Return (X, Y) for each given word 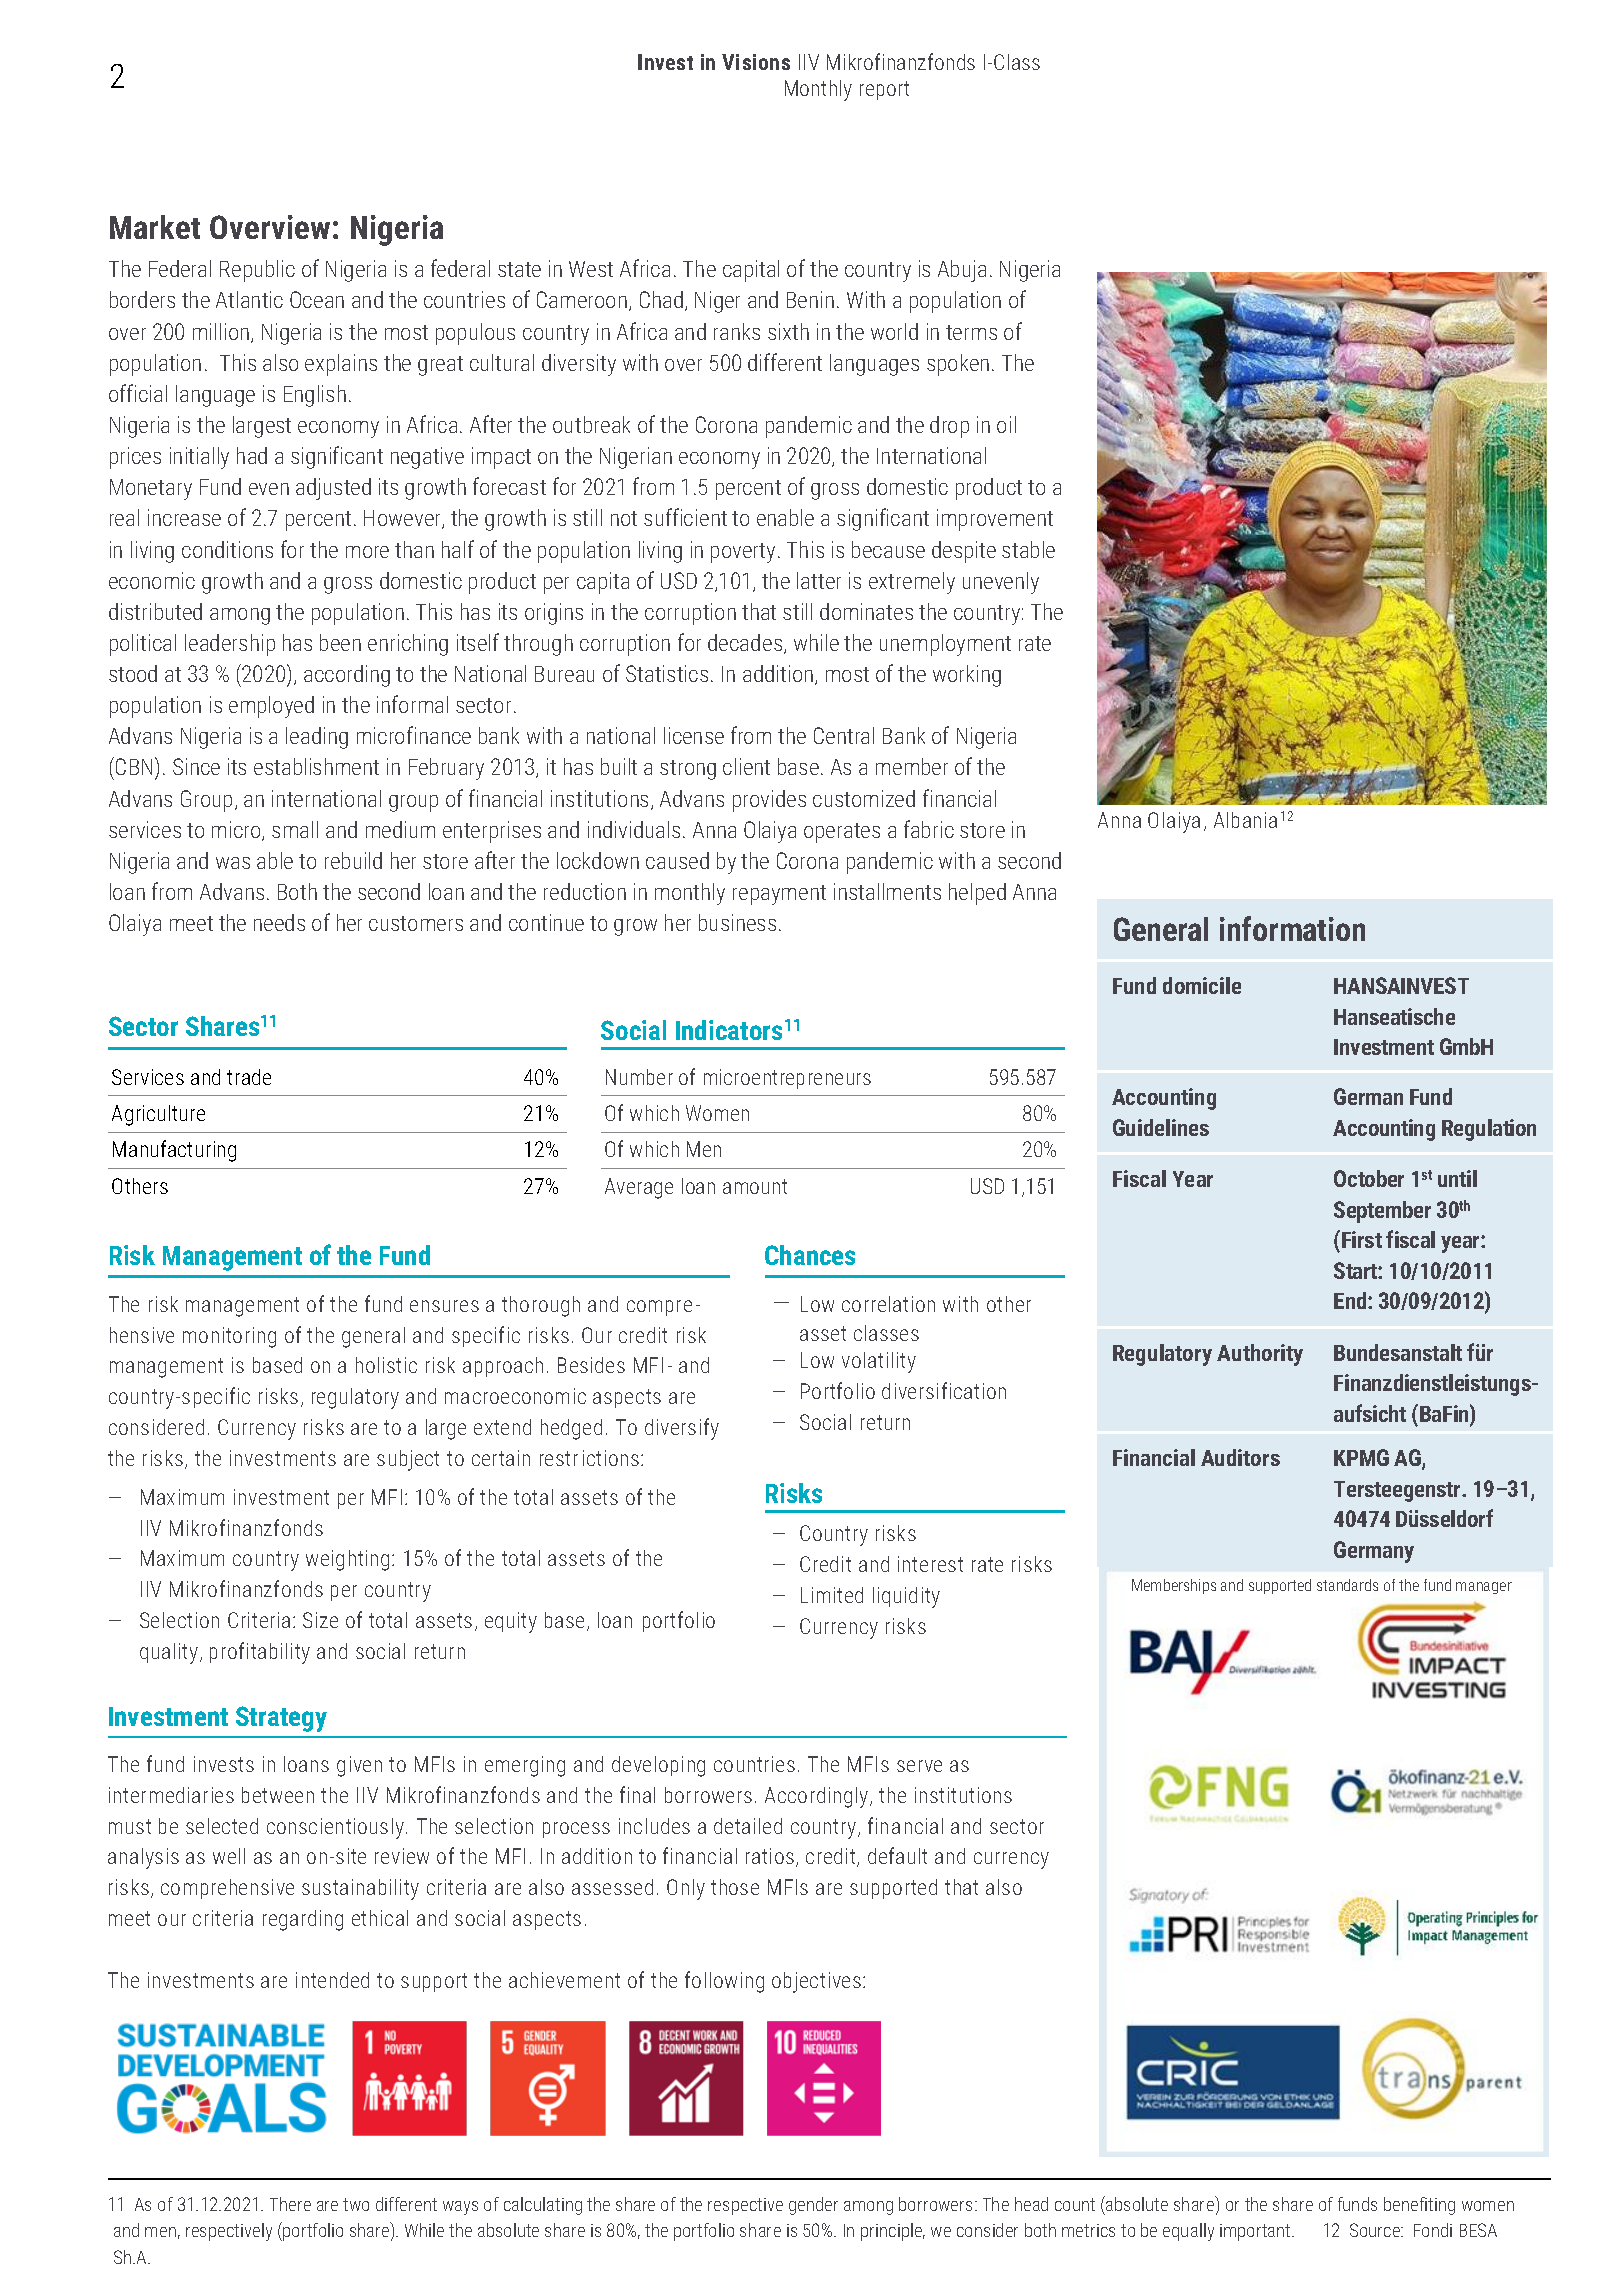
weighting (347, 1560)
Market (155, 227)
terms (971, 332)
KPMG (1361, 1457)
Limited (832, 1595)
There (290, 2204)
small (295, 829)
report (884, 90)
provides (769, 801)
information (1292, 928)
